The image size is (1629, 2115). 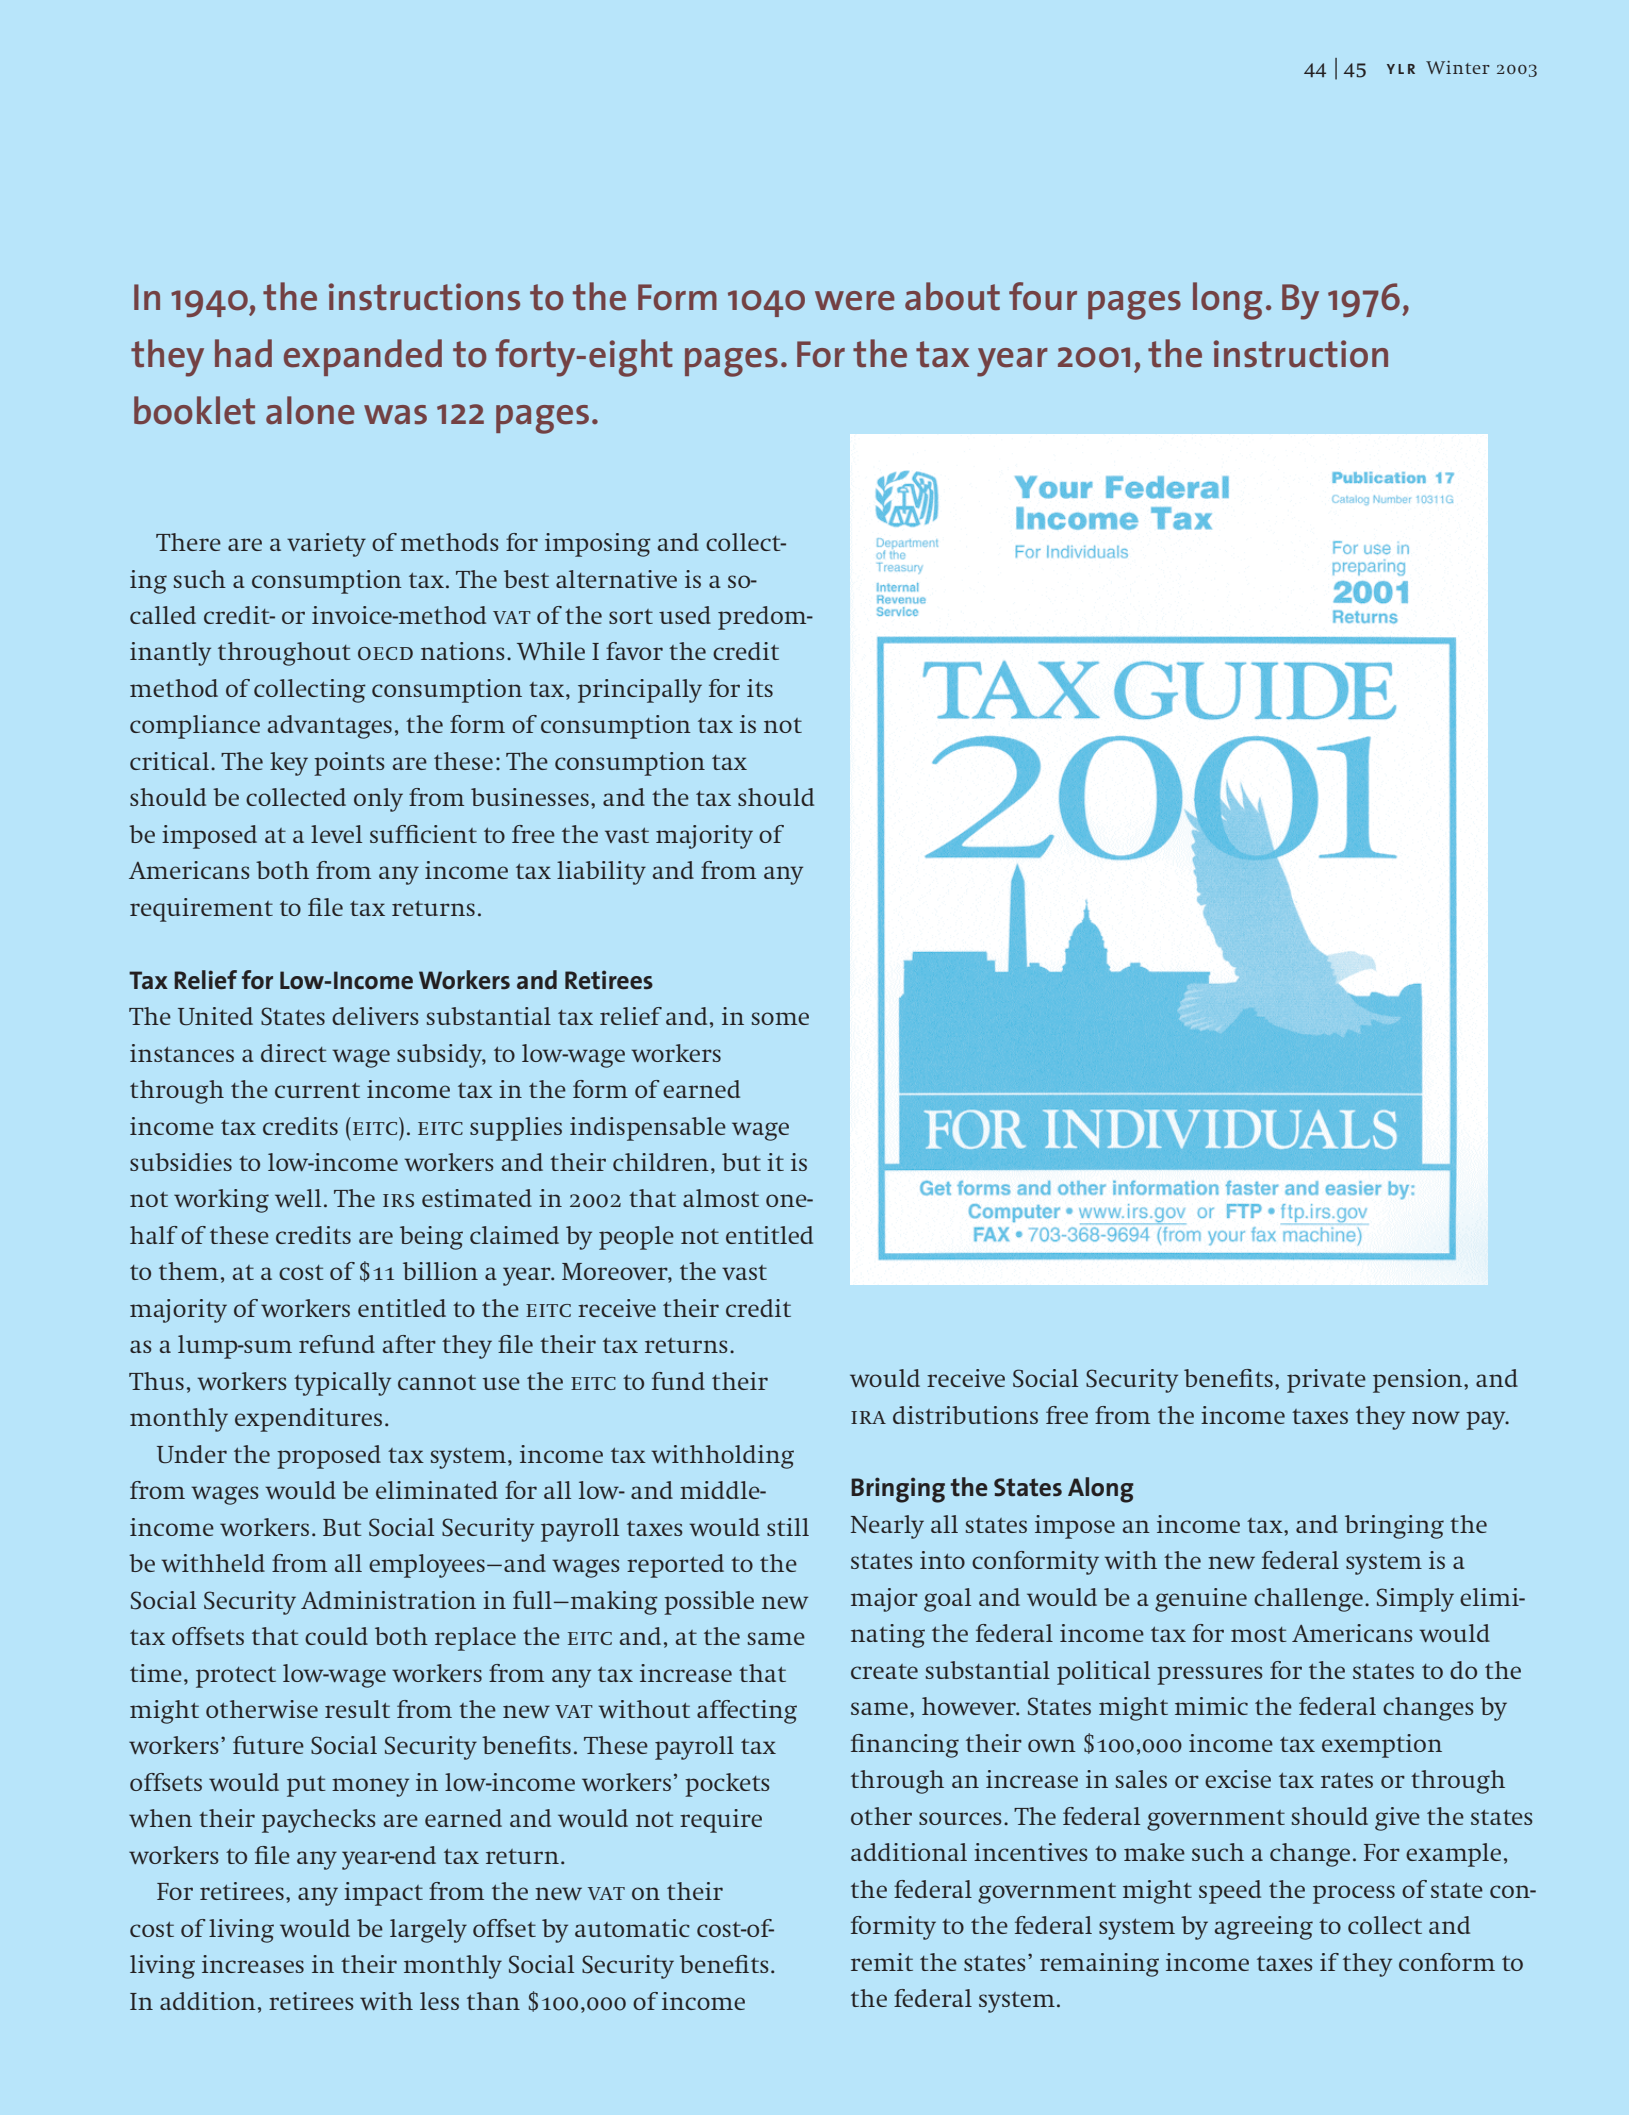 What do you see at coordinates (640, 691) in the page?
I see `principally` at bounding box center [640, 691].
